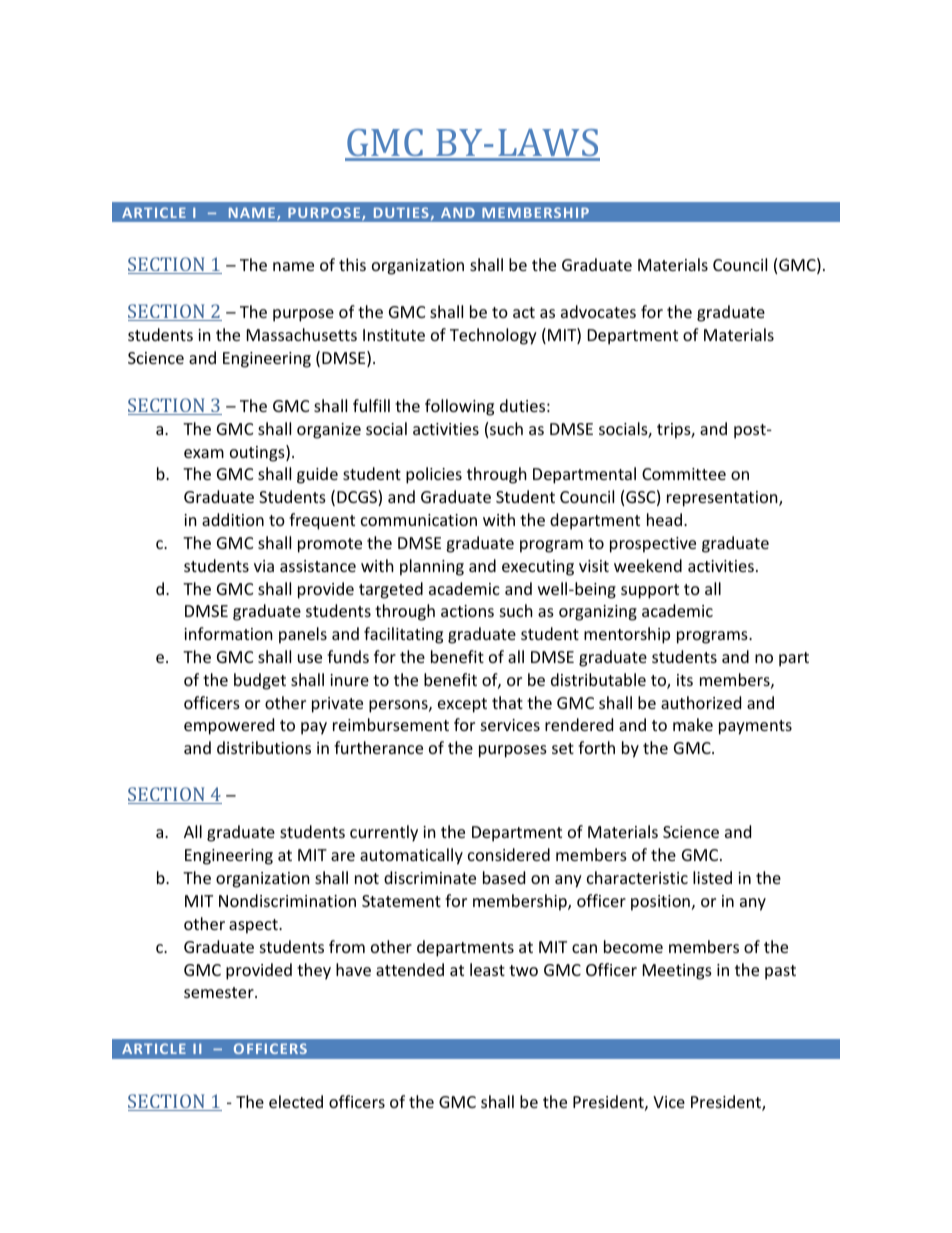  What do you see at coordinates (296, 1101) in the document?
I see `elected` at bounding box center [296, 1101].
